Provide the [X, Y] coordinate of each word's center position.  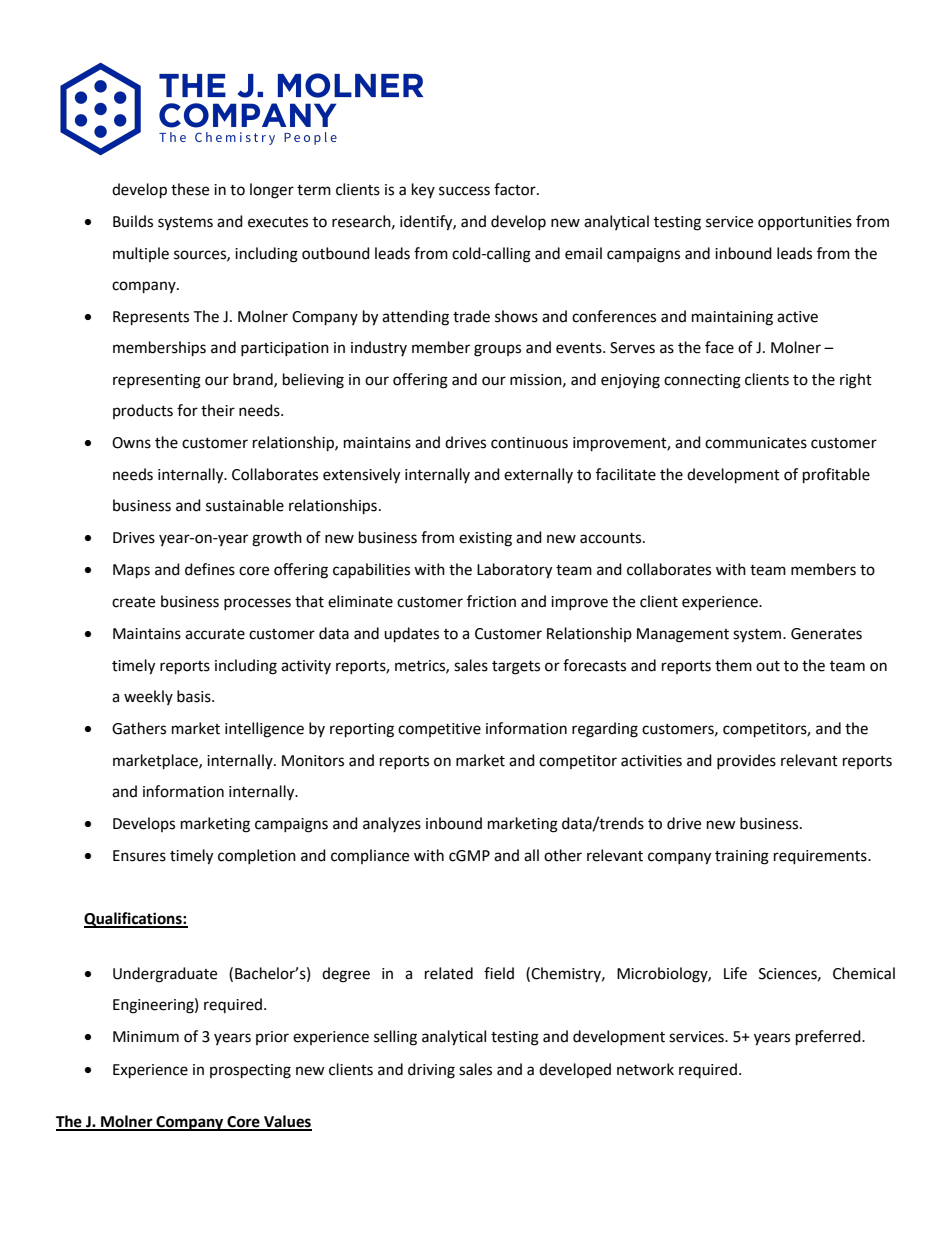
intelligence [264, 730]
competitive [439, 730]
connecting [702, 381]
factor [516, 189]
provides [746, 761]
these [190, 189]
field [499, 973]
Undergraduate [165, 975]
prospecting [250, 1071]
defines [210, 569]
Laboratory [514, 571]
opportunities [805, 223]
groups [497, 350]
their [218, 410]
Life [735, 973]
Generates [826, 634]
